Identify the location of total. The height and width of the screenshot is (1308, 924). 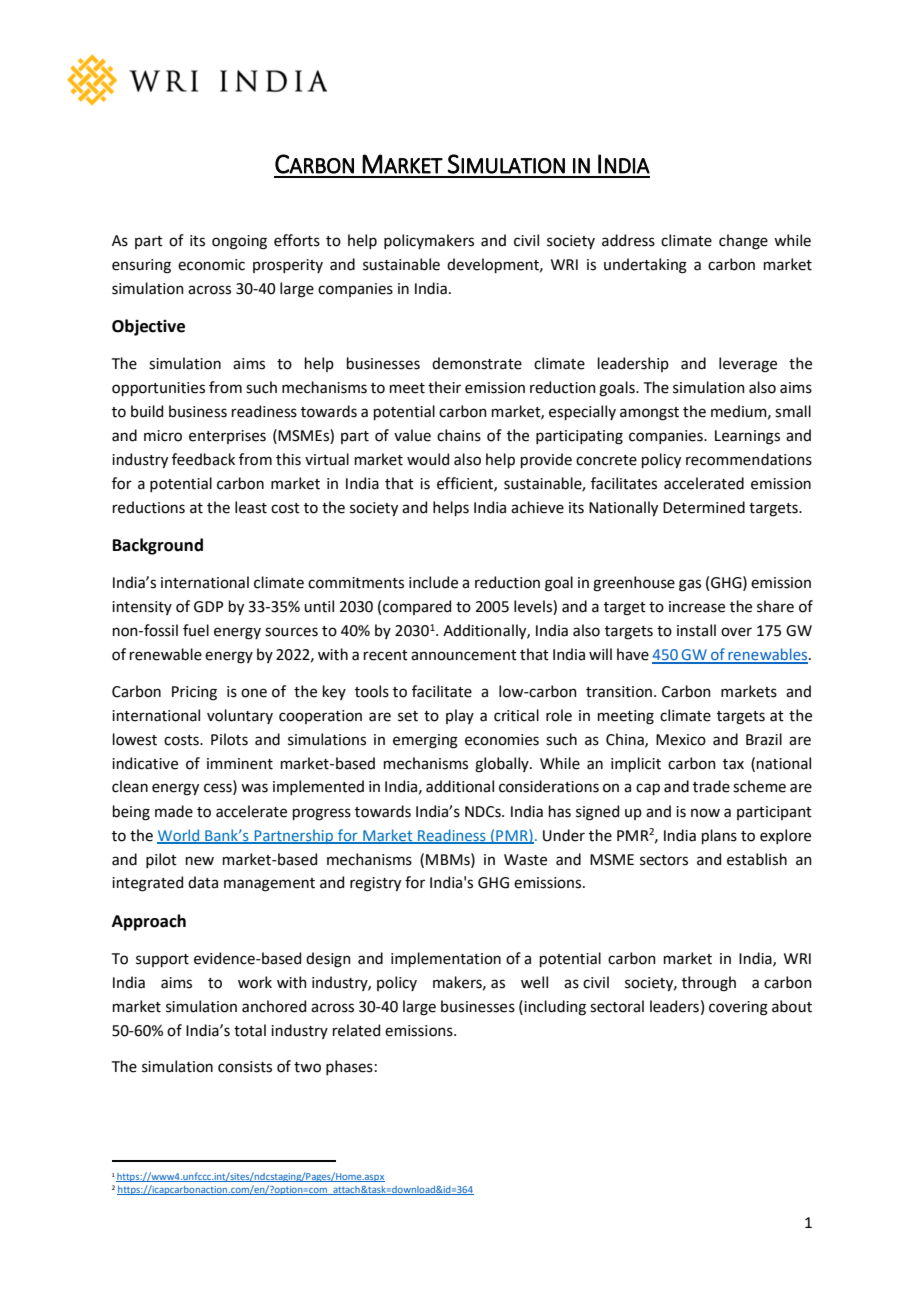
(250, 1030).
